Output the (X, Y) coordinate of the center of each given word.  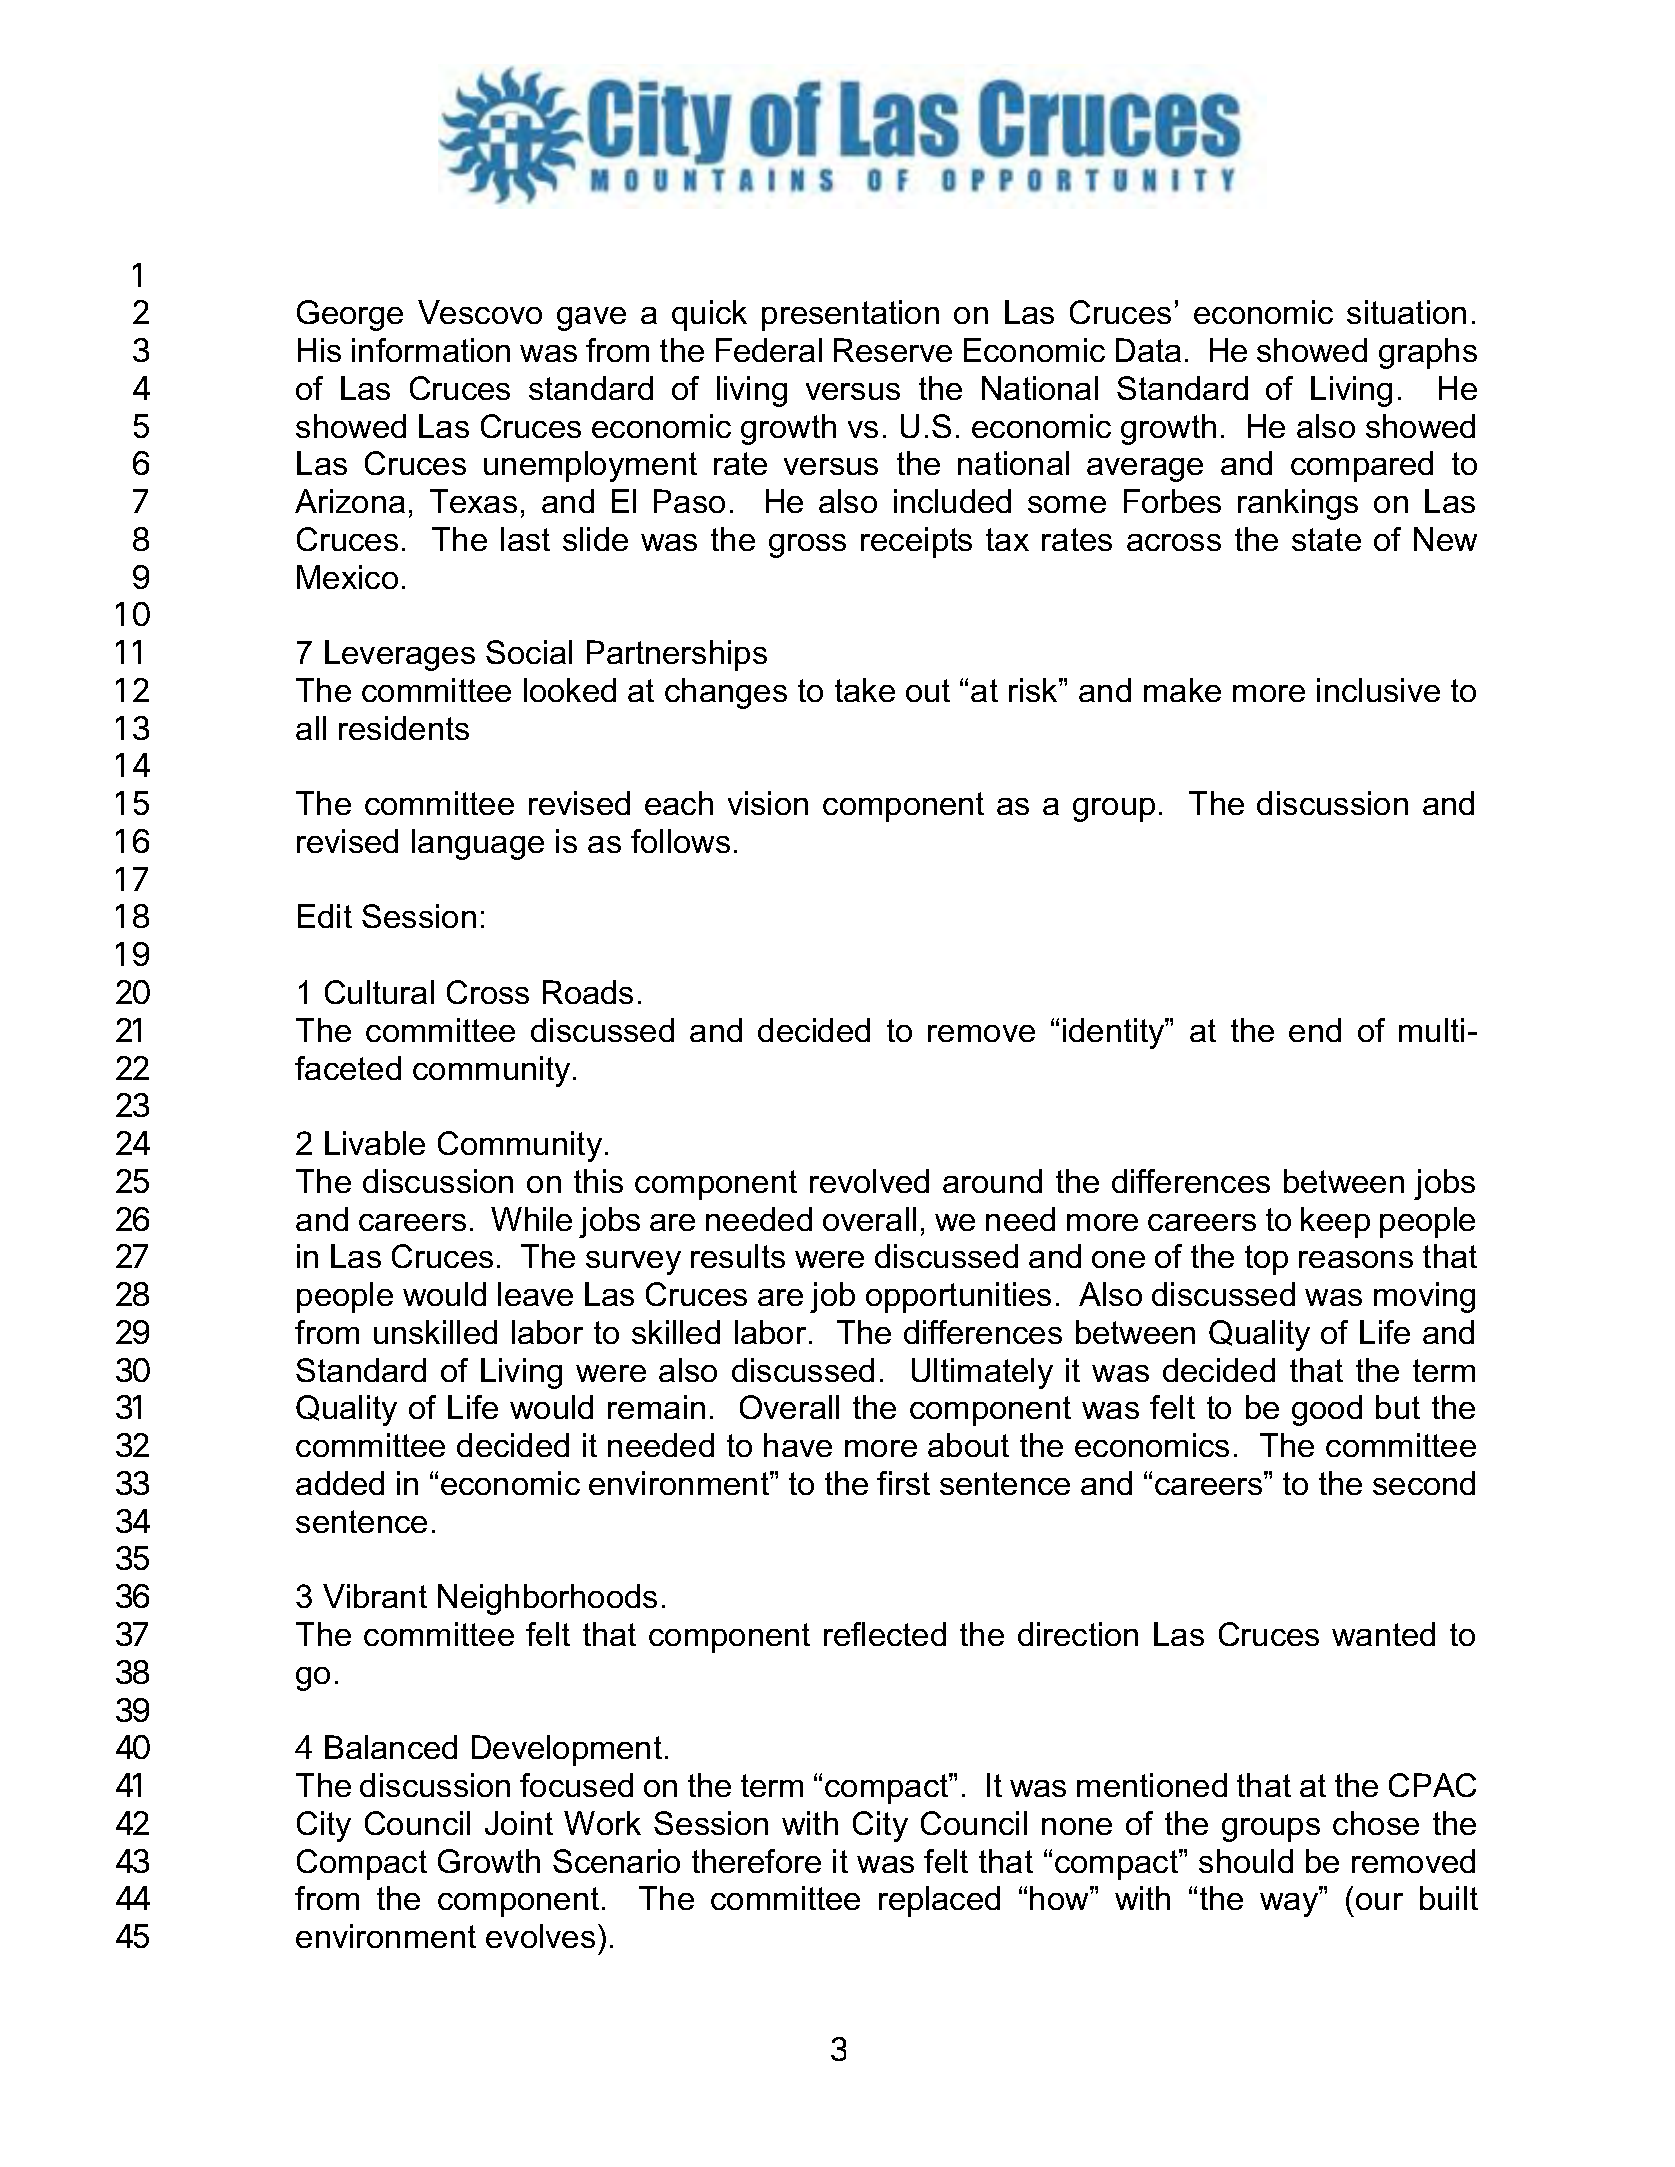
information (431, 350)
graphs (1428, 353)
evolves (540, 1936)
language (478, 844)
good (1327, 1410)
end (1315, 1030)
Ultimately (982, 1373)
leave (535, 1294)
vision (768, 803)
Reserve (893, 350)
